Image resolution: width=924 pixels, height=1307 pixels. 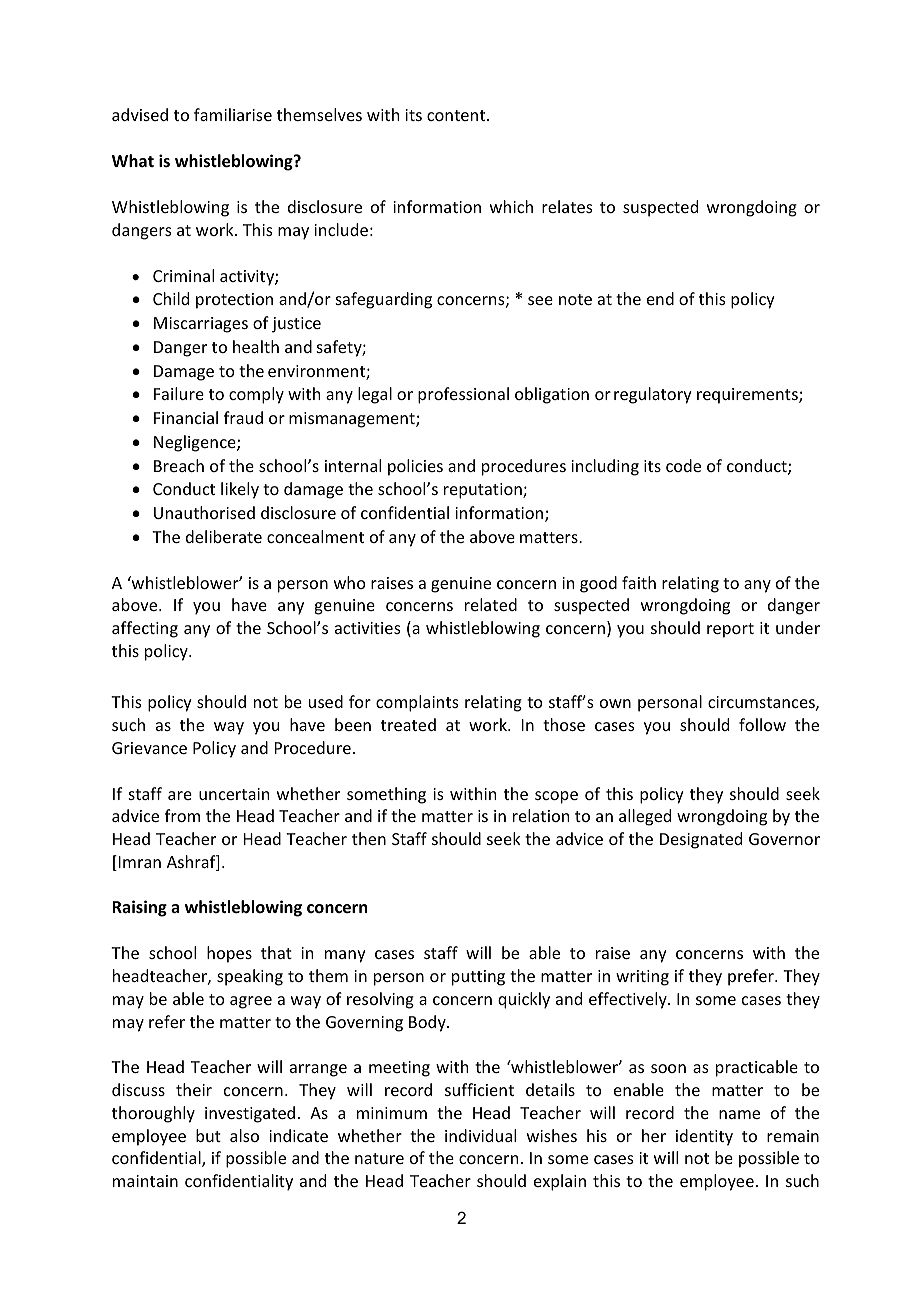 What do you see at coordinates (208, 1135) in the screenshot?
I see `but` at bounding box center [208, 1135].
